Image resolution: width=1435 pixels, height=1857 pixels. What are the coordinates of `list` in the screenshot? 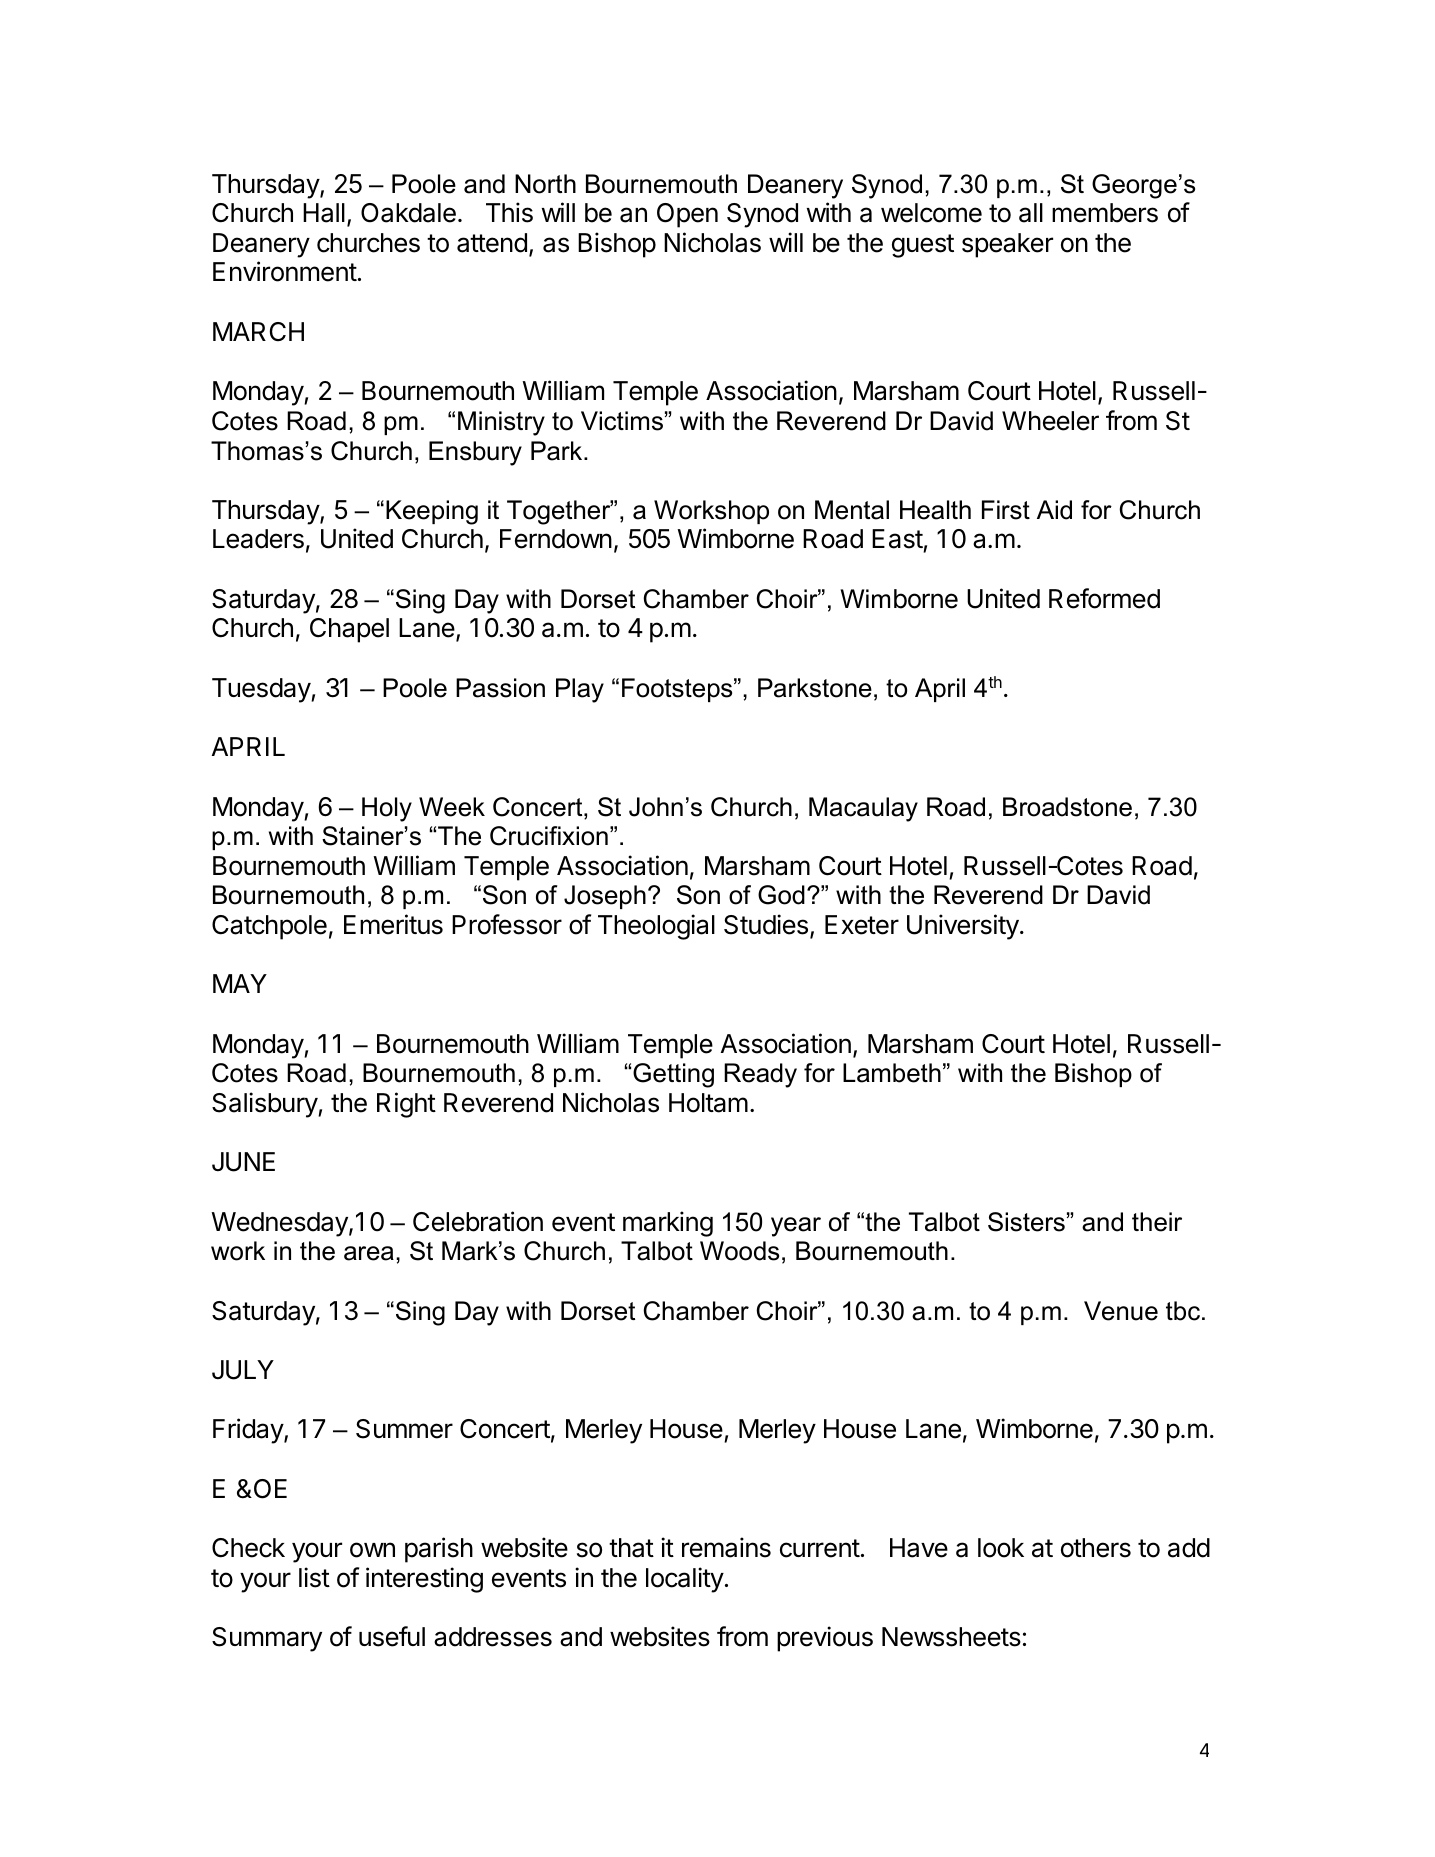 It's located at (314, 1577).
